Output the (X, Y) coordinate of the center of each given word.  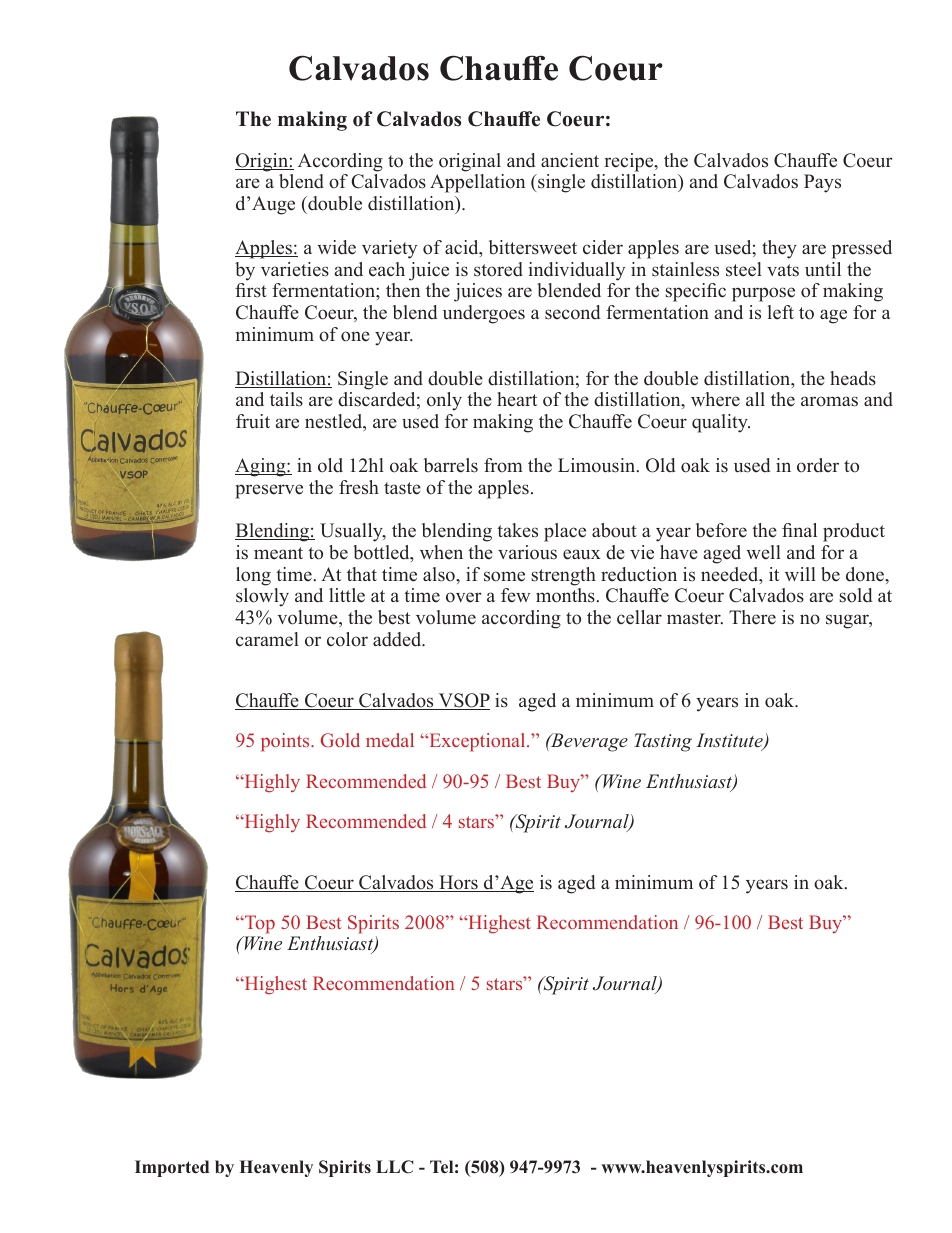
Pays (822, 183)
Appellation (477, 183)
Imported (172, 1168)
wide (336, 247)
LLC (395, 1167)
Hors (458, 883)
